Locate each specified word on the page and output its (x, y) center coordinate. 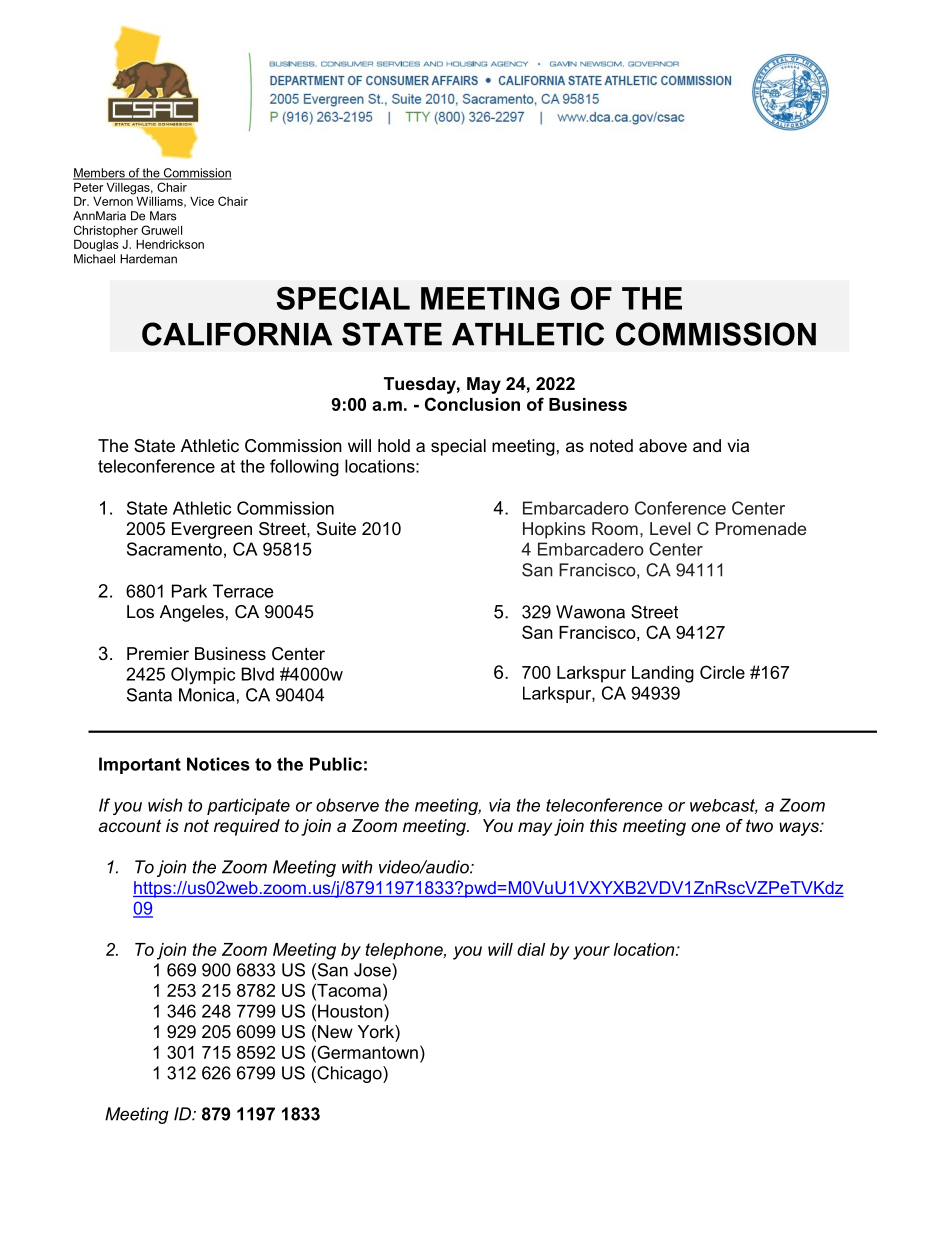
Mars (163, 216)
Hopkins (554, 530)
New (335, 1031)
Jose (373, 970)
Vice (202, 201)
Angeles (192, 613)
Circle (722, 672)
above (663, 445)
